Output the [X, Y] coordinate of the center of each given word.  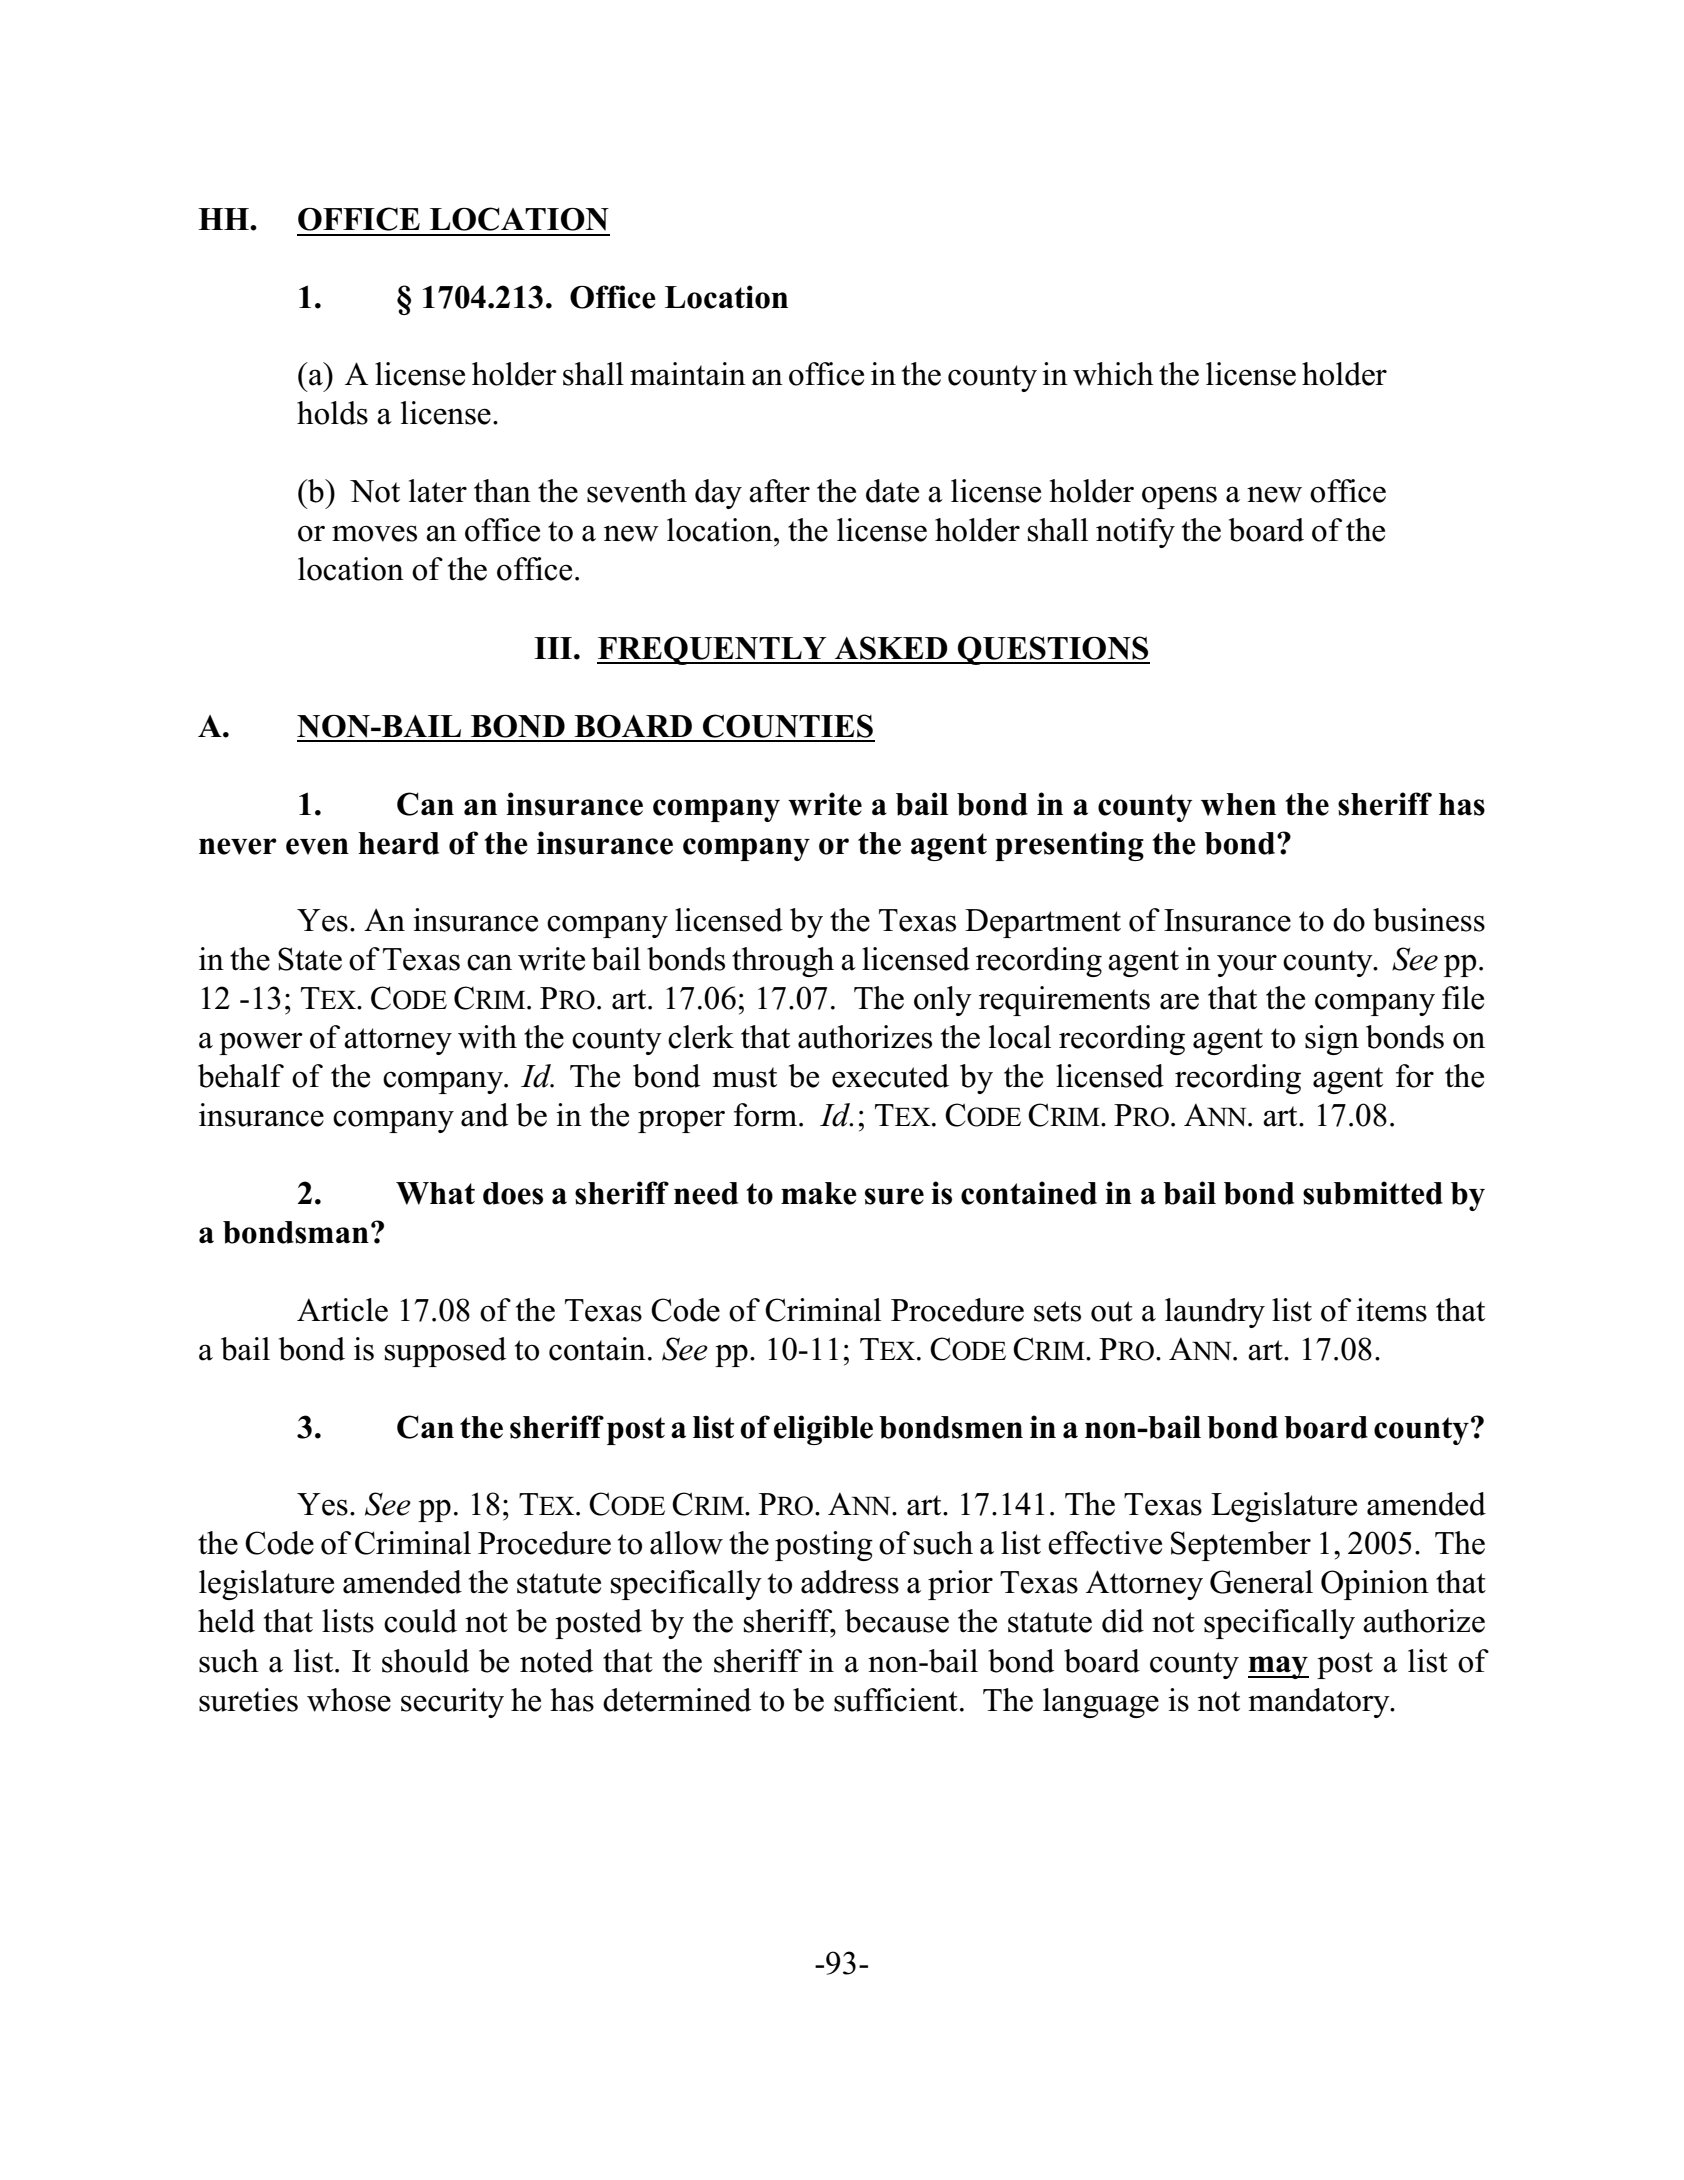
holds [332, 413]
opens [1179, 497]
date [892, 491]
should [425, 1661]
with [487, 1037]
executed [890, 1076]
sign [1332, 1040]
